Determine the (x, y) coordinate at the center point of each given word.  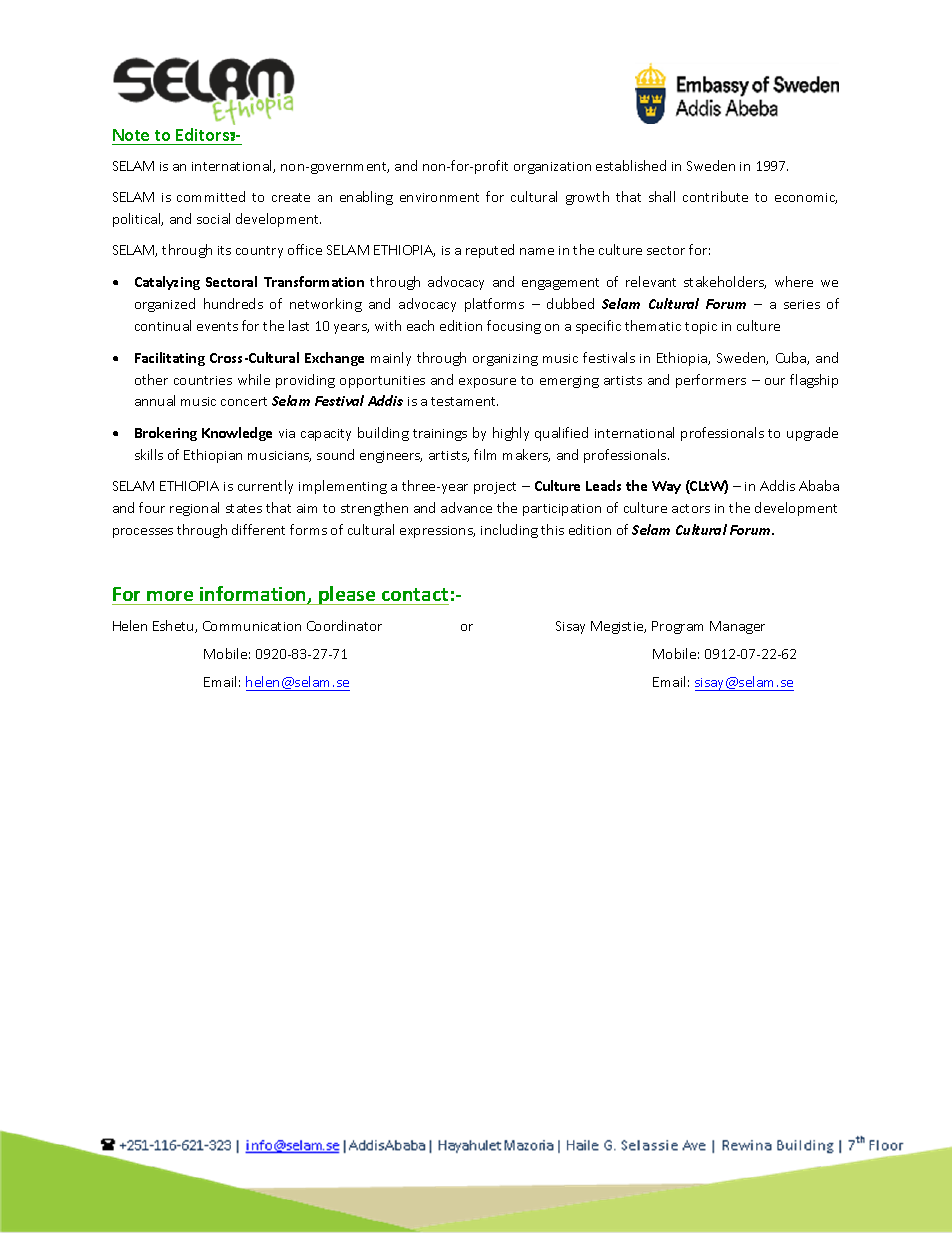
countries (203, 380)
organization (552, 168)
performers (711, 381)
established (631, 165)
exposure (487, 383)
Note (131, 135)
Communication (252, 626)
